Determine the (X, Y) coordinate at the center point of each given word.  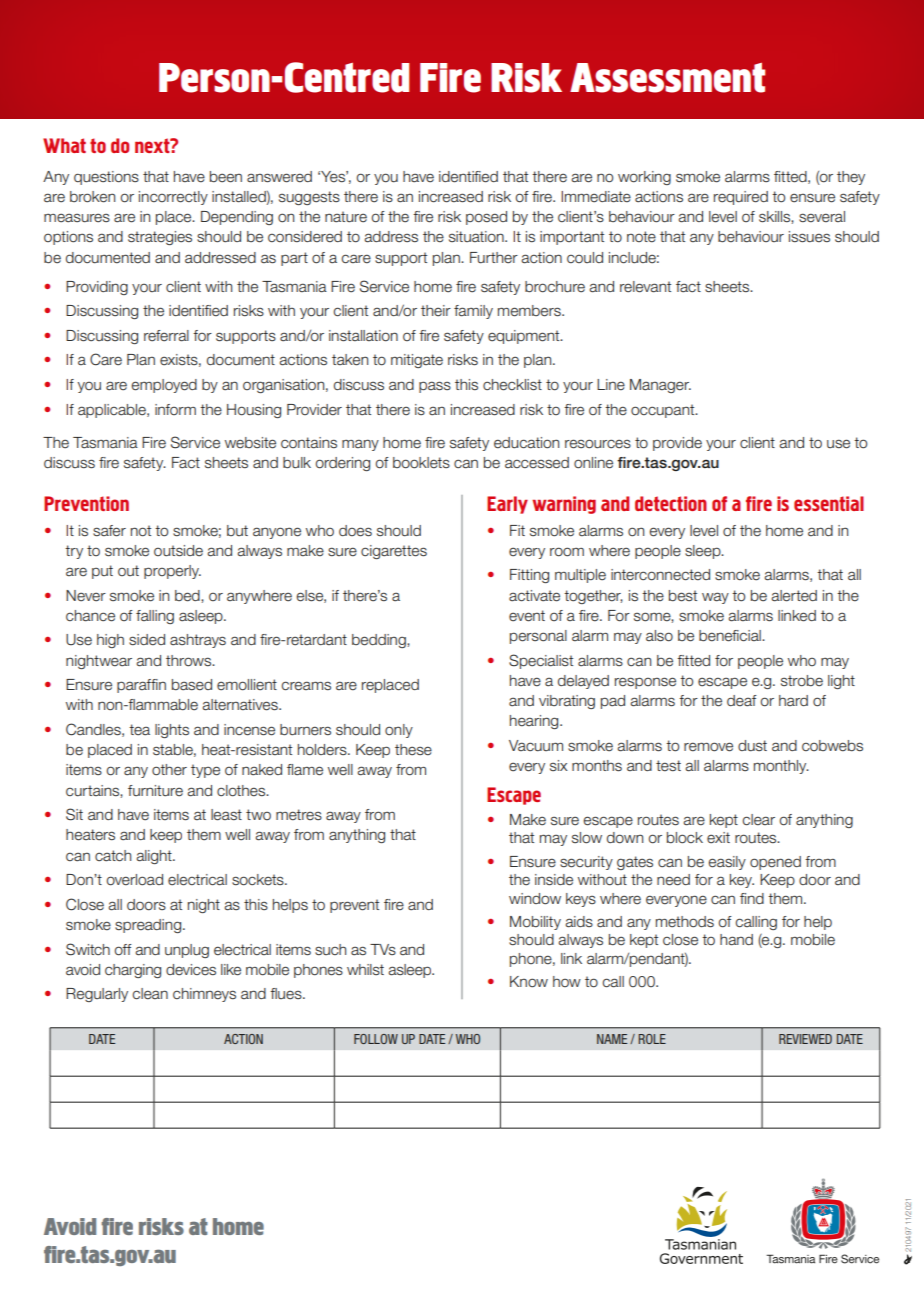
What (64, 145)
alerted (794, 596)
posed (486, 218)
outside (178, 551)
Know (529, 982)
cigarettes (394, 552)
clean (150, 994)
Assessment (667, 78)
